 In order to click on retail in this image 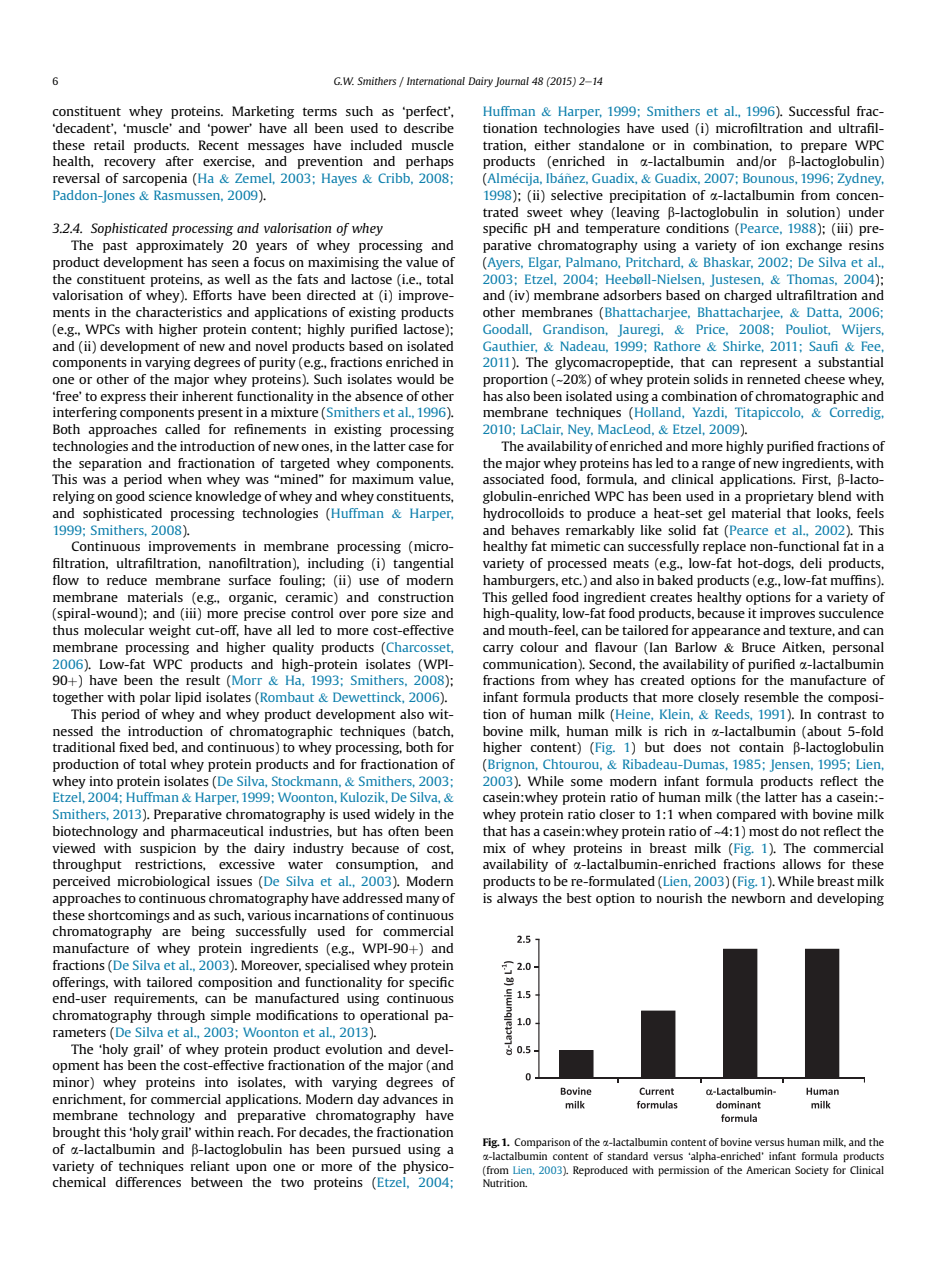, I will do `click(109, 145)`.
